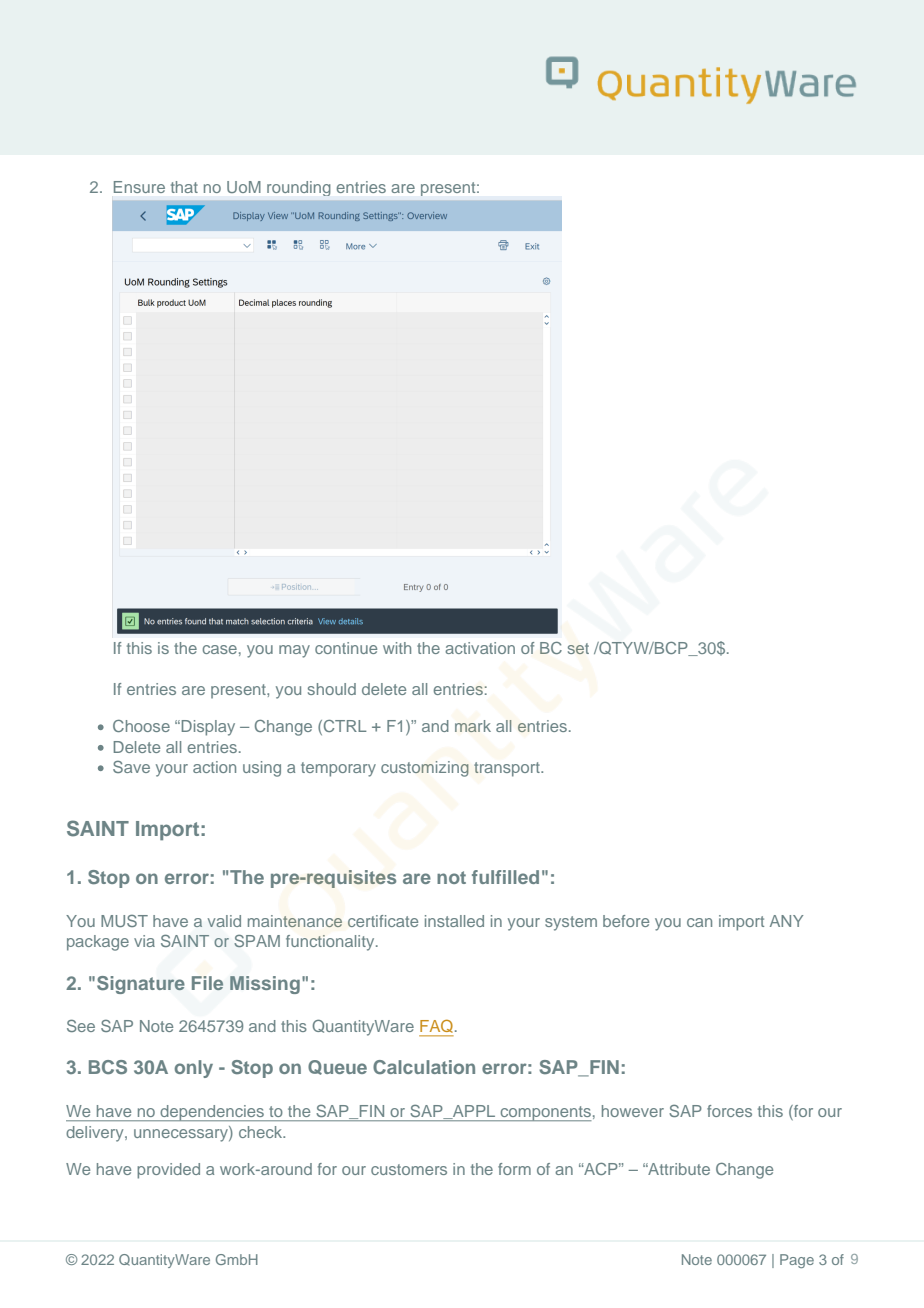 Image resolution: width=924 pixels, height=1308 pixels. Describe the element at coordinates (141, 985) in the document. I see `Signature` at that location.
